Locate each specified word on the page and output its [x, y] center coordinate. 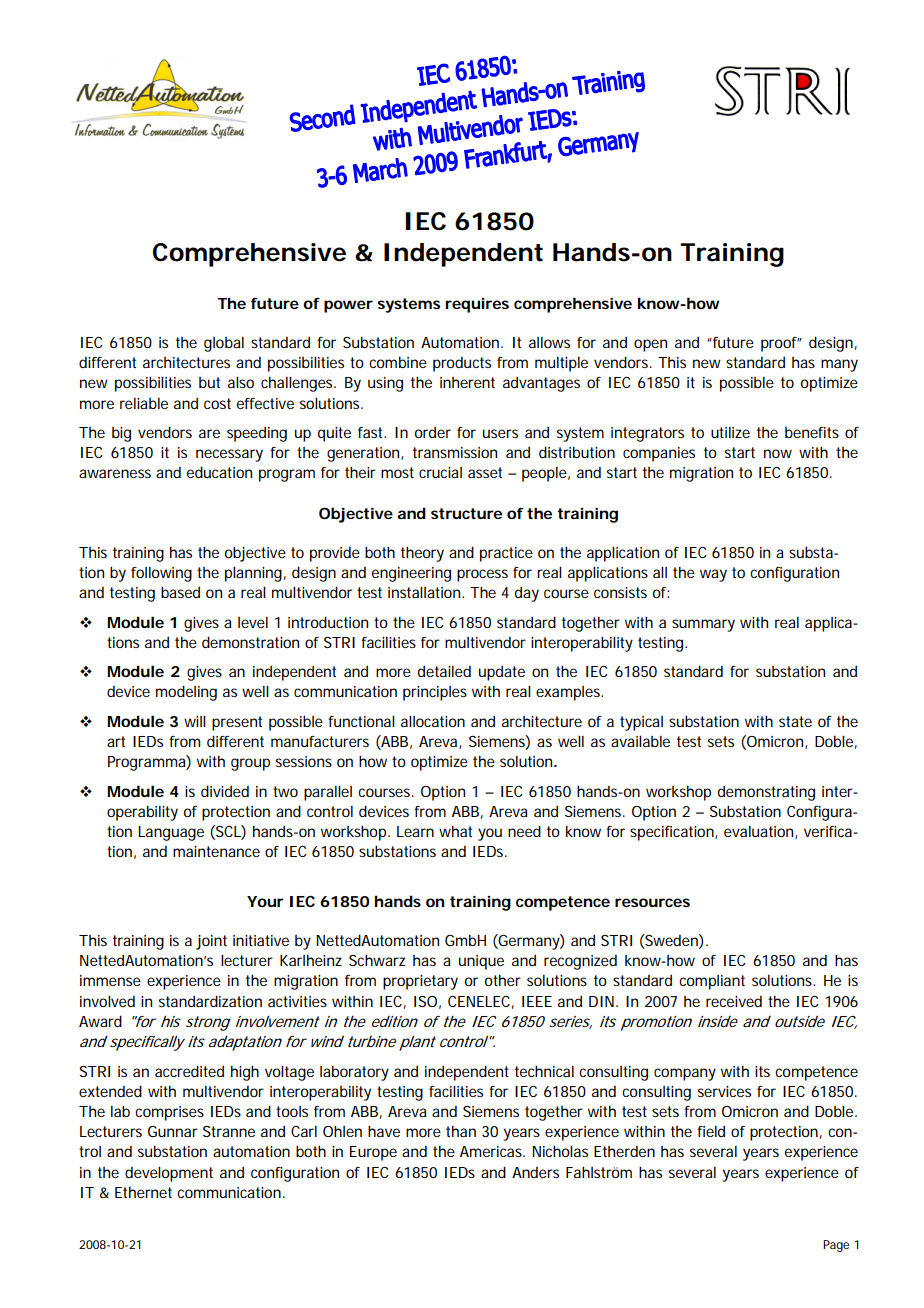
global [224, 344]
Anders [535, 1172]
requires [477, 305]
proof [780, 344]
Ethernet [143, 1192]
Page [836, 1246]
